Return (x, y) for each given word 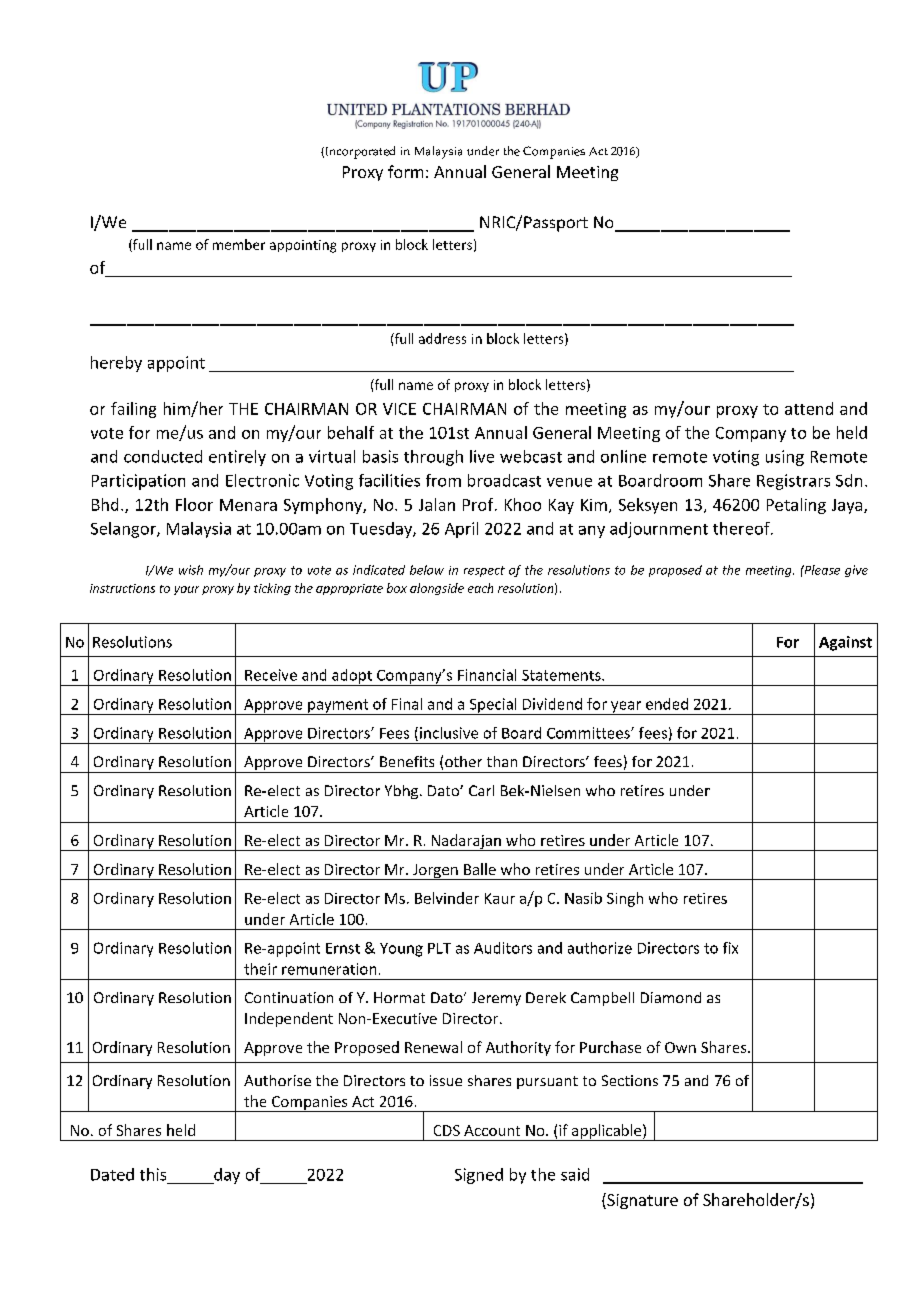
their (260, 969)
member (239, 244)
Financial (487, 675)
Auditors (503, 948)
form (405, 171)
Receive (271, 675)
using (785, 458)
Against (845, 643)
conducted (163, 456)
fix (730, 948)
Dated (112, 1174)
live (482, 456)
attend (809, 408)
